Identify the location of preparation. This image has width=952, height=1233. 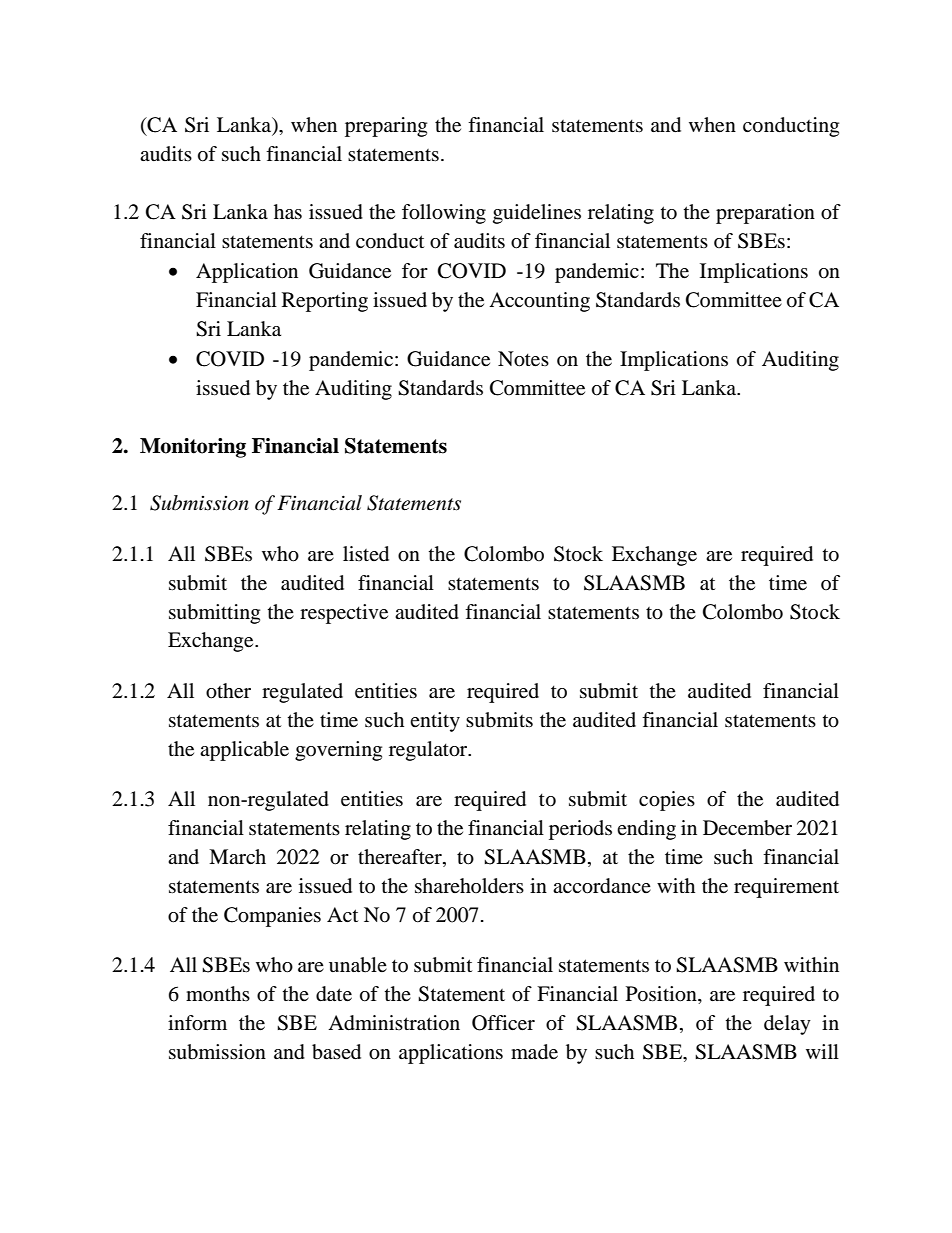
(765, 214).
